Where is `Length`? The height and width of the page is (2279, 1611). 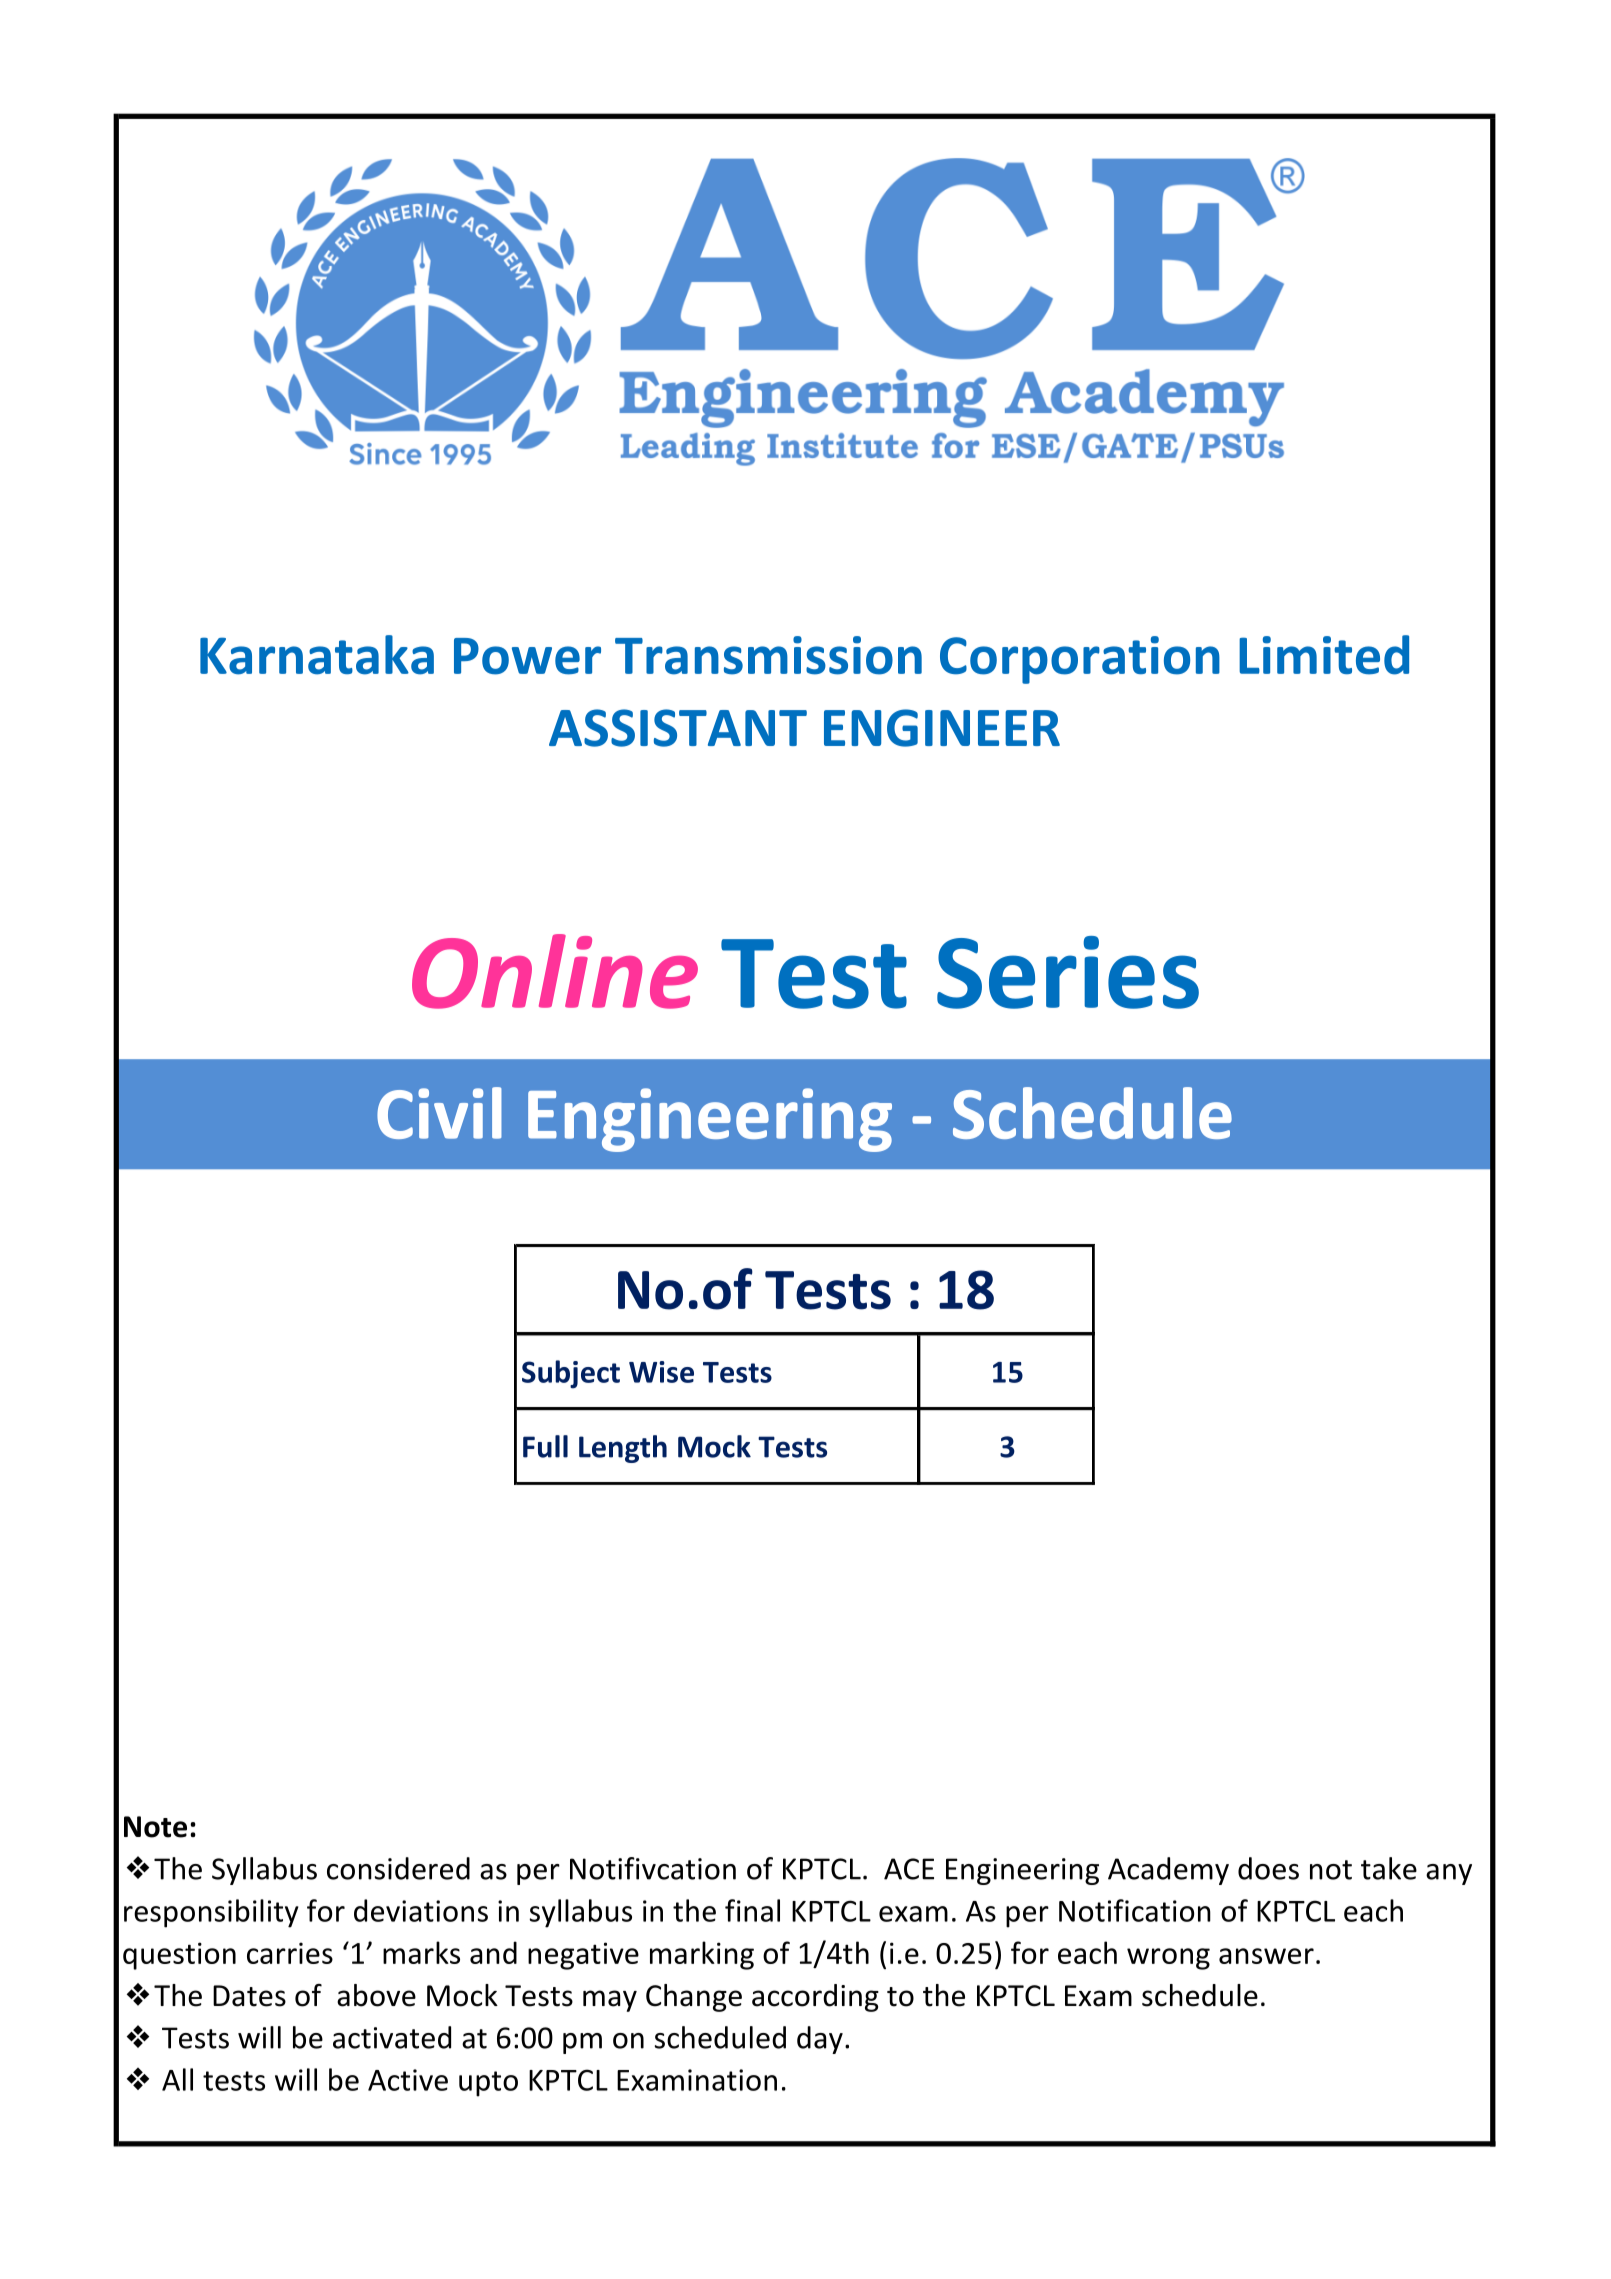
Length is located at coordinates (623, 1449).
